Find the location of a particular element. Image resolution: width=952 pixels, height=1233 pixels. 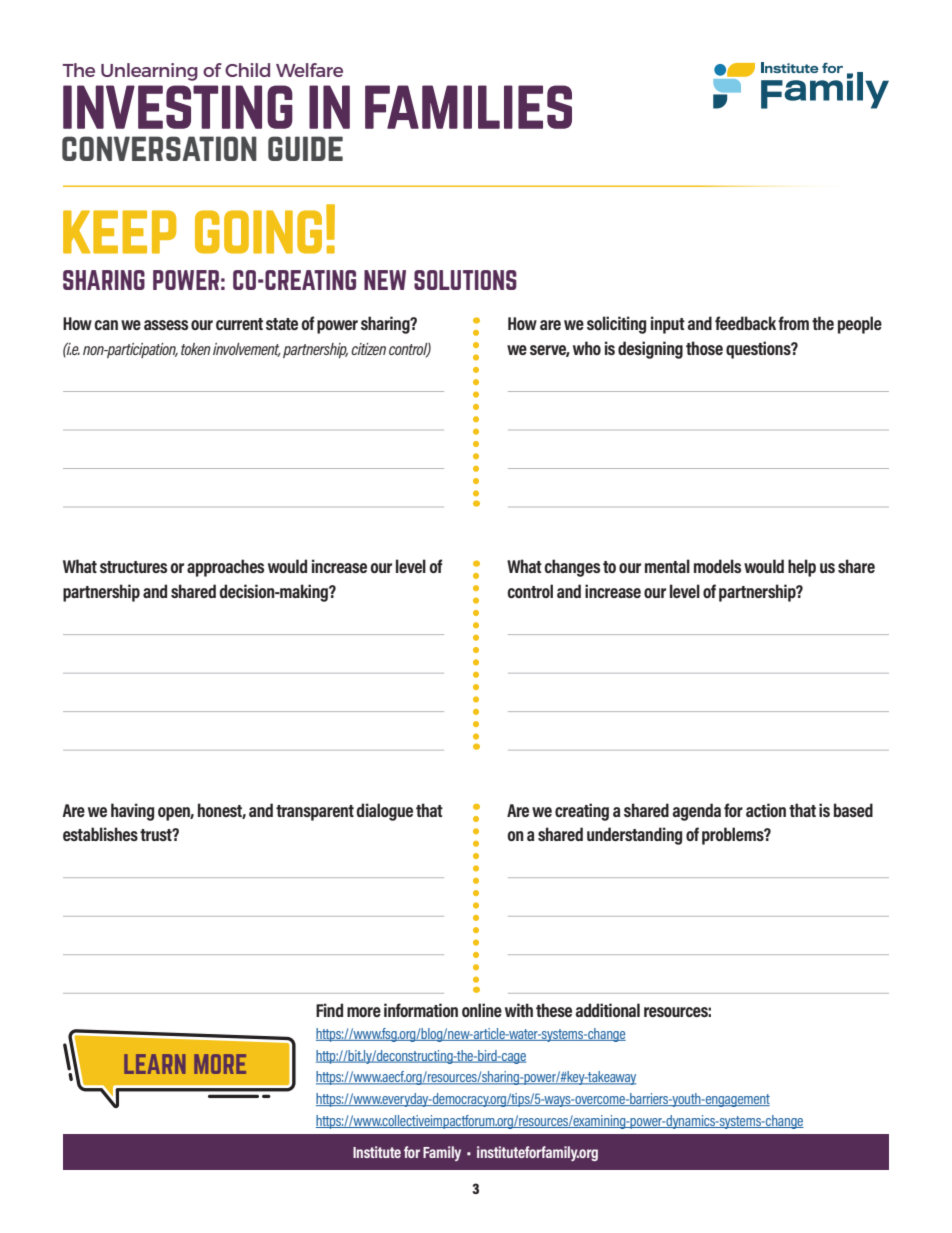

help is located at coordinates (802, 568).
